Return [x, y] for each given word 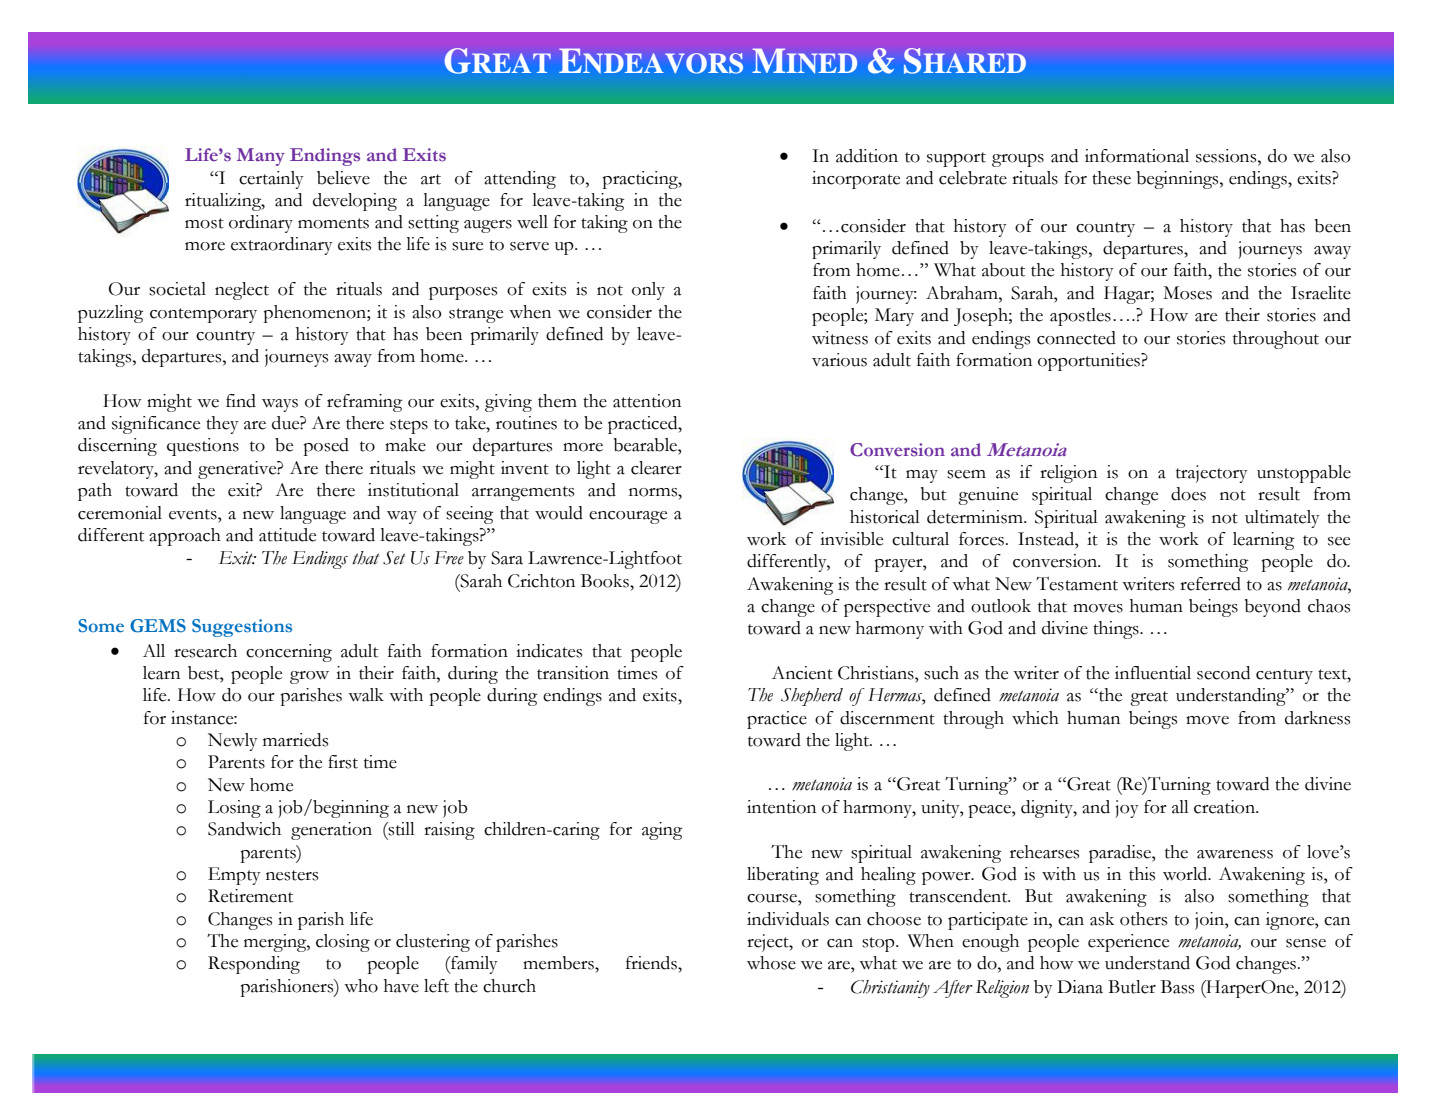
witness [840, 338]
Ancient [802, 673]
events [194, 514]
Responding [254, 965]
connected [1076, 338]
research [205, 651]
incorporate [856, 180]
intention [781, 807]
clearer [656, 468]
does [1188, 494]
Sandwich [244, 829]
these [1111, 178]
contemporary [203, 315]
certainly [271, 180]
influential [1153, 673]
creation [1226, 807]
